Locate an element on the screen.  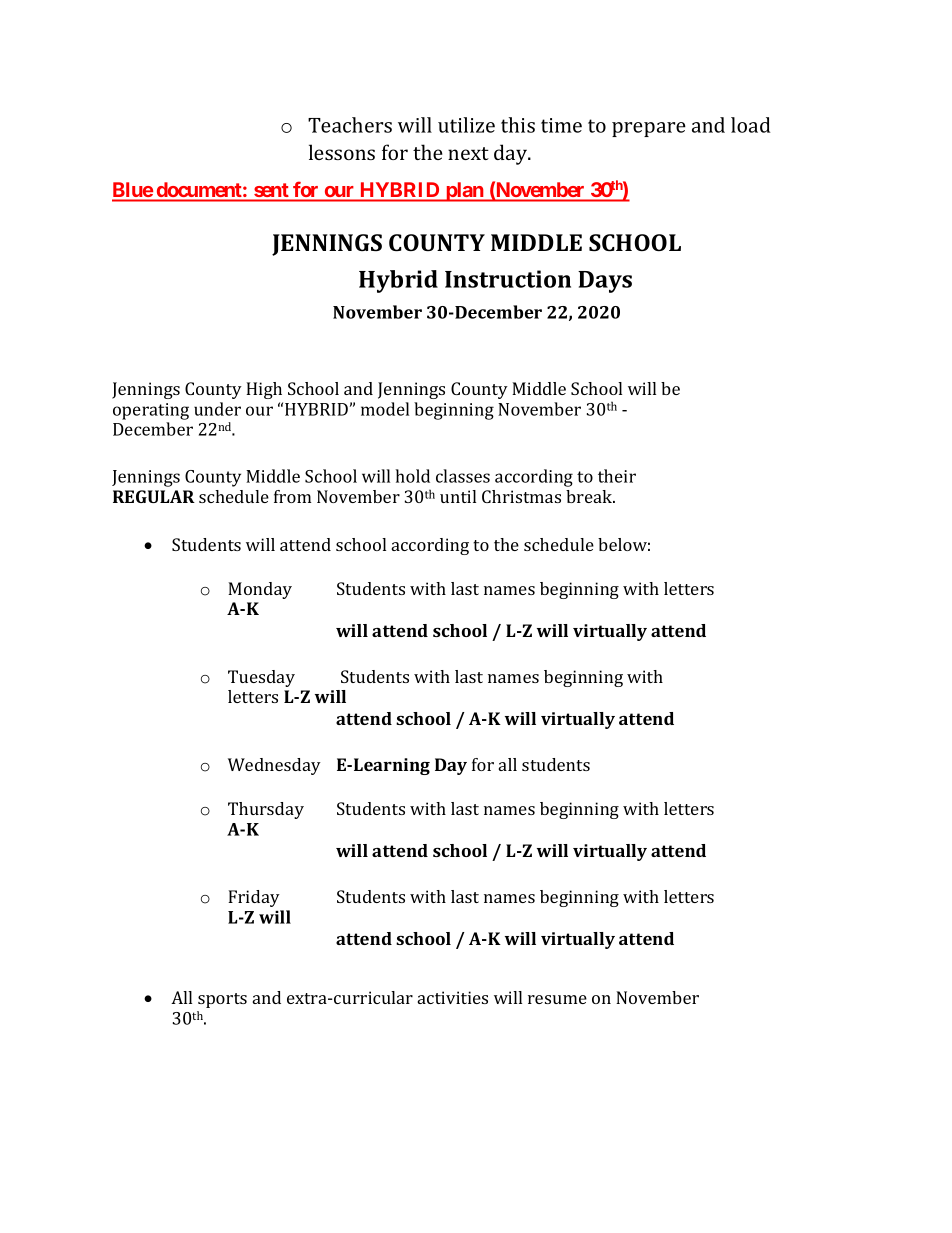
sports is located at coordinates (222, 1000).
